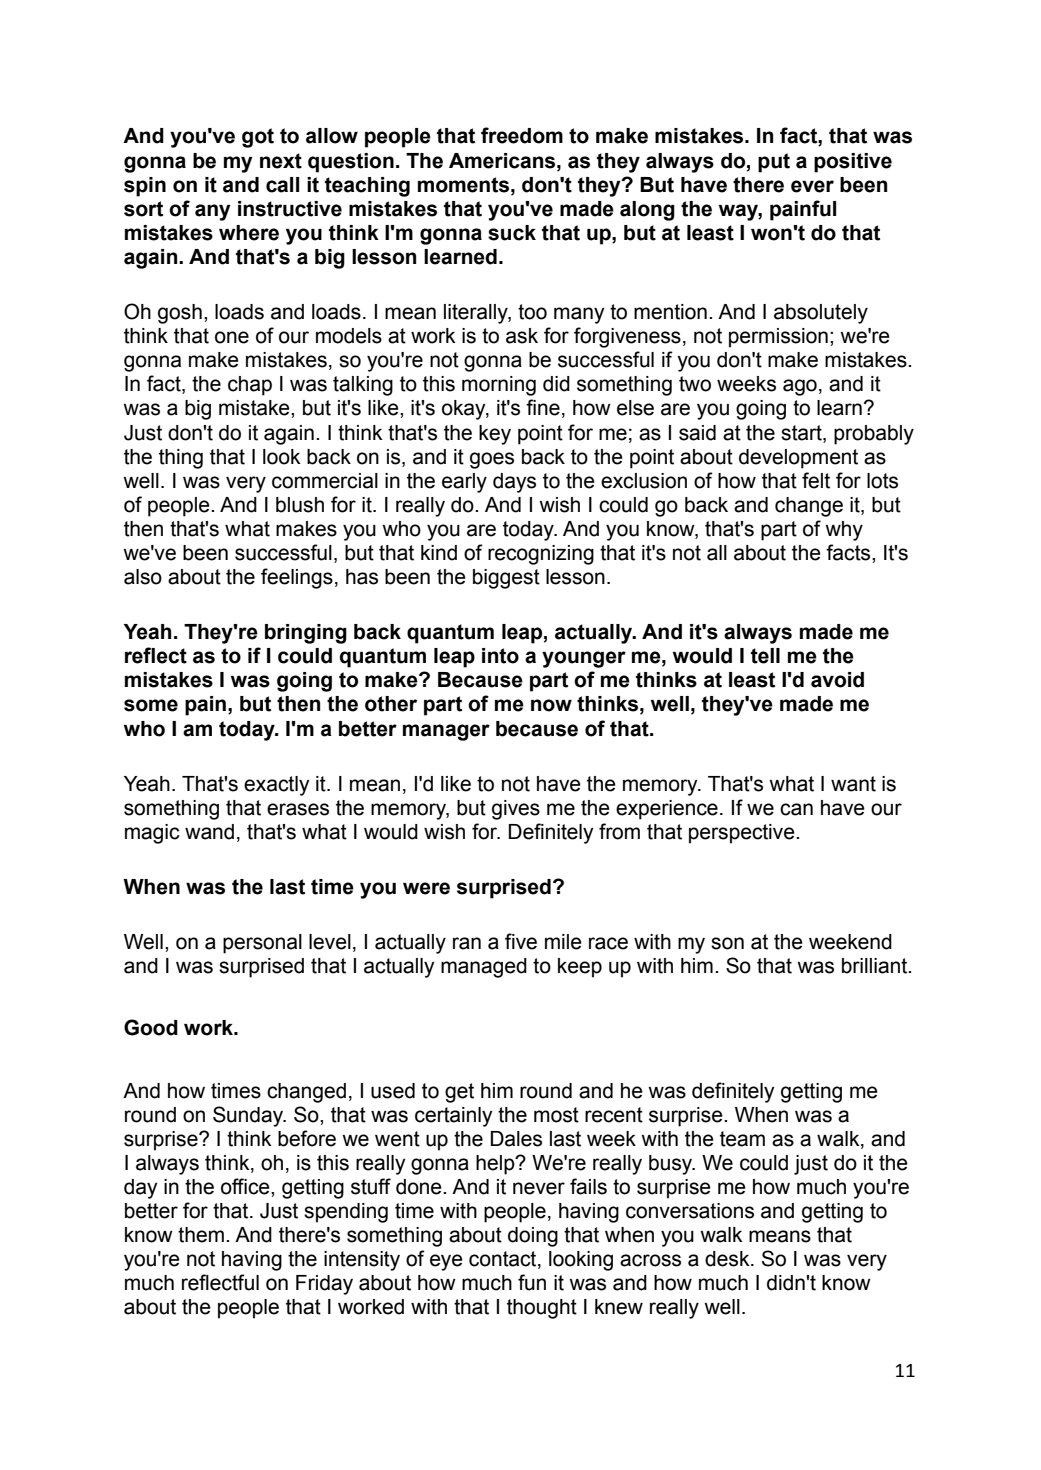 This image has width=1041, height=1470. What do you see at coordinates (258, 138) in the image?
I see `got` at bounding box center [258, 138].
